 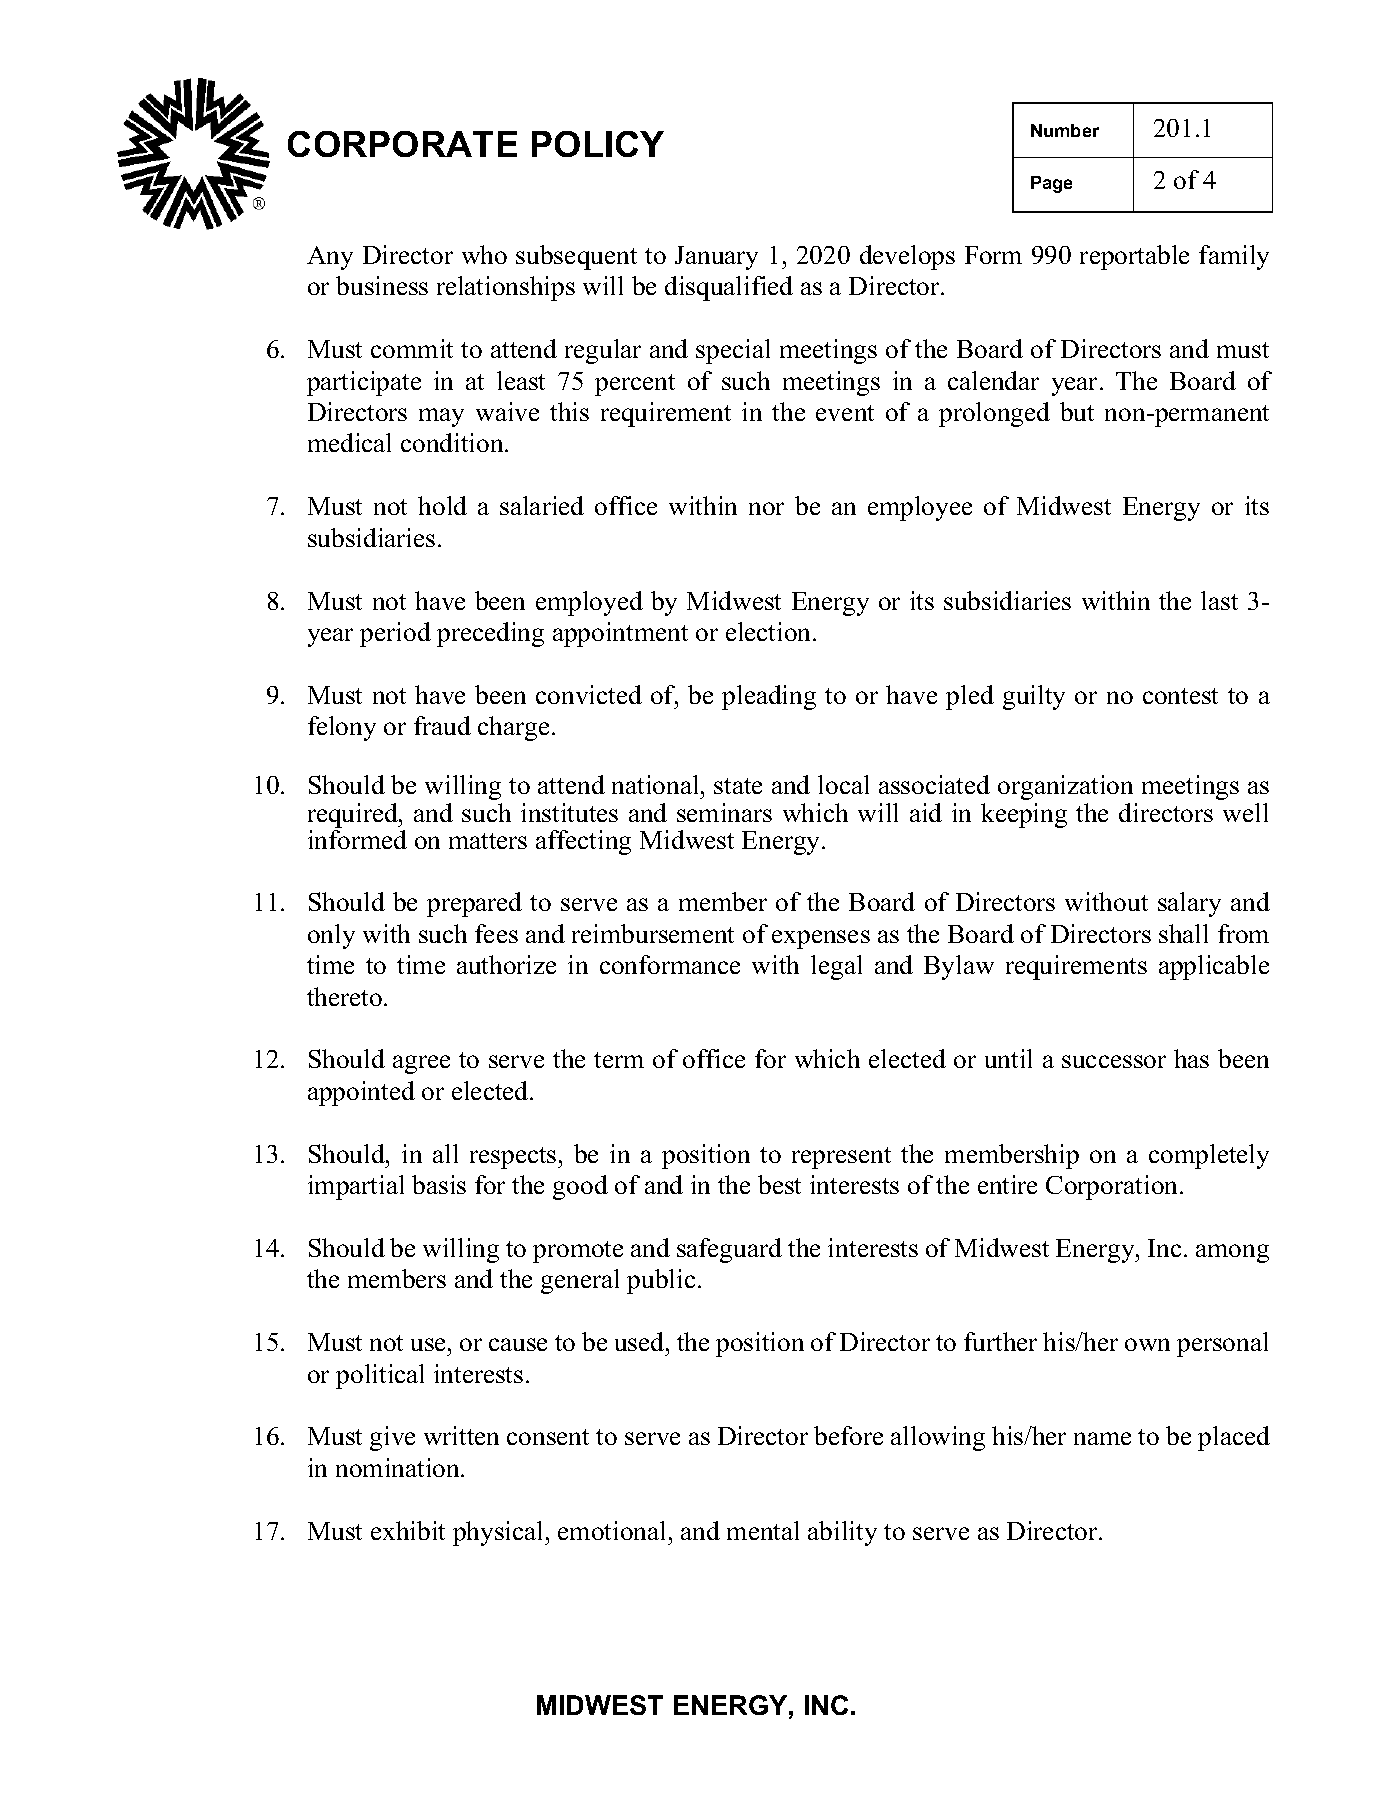 What do you see at coordinates (763, 1530) in the screenshot?
I see `mental` at bounding box center [763, 1530].
